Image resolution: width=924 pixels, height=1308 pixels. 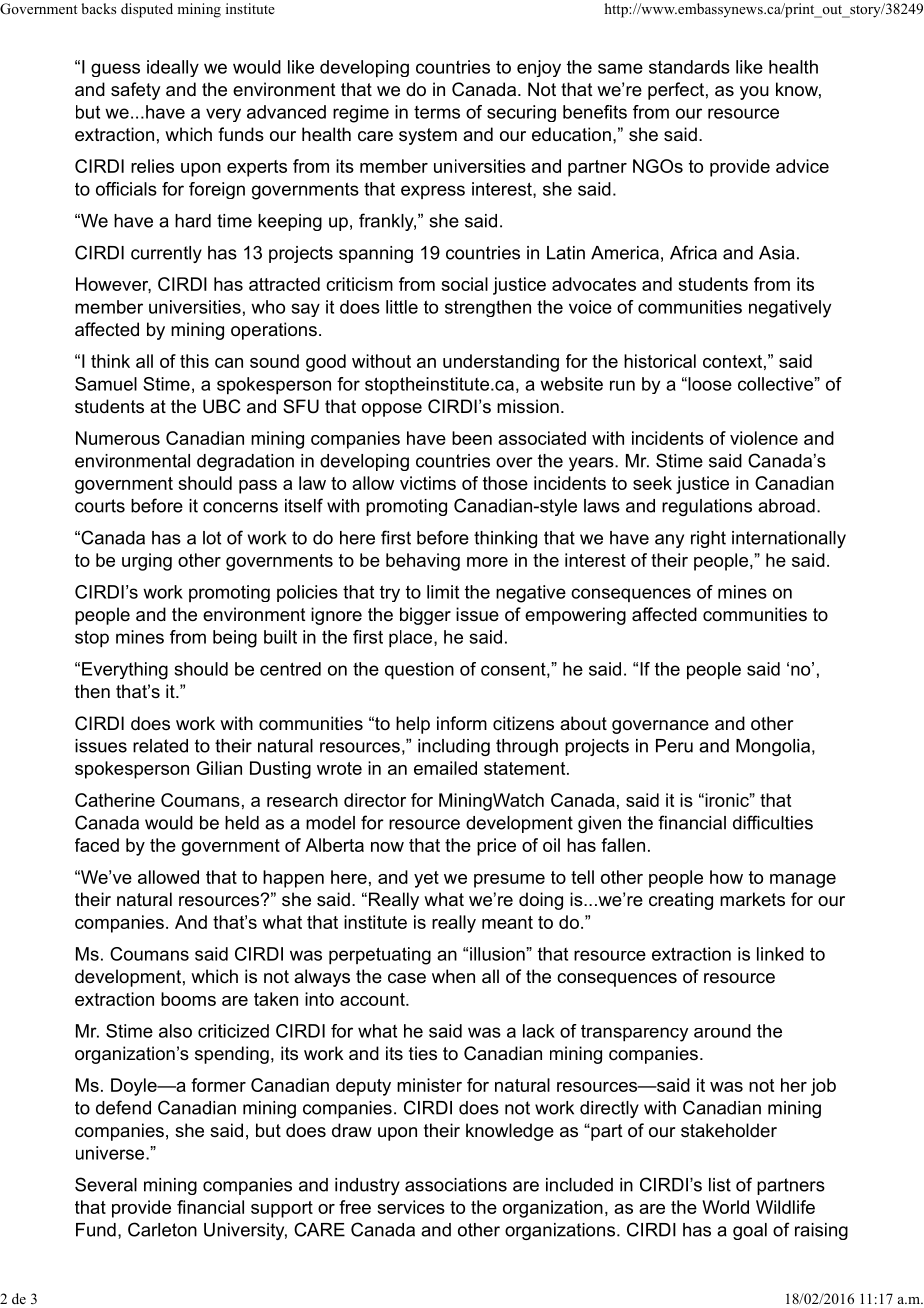 I want to click on violence, so click(x=764, y=438).
